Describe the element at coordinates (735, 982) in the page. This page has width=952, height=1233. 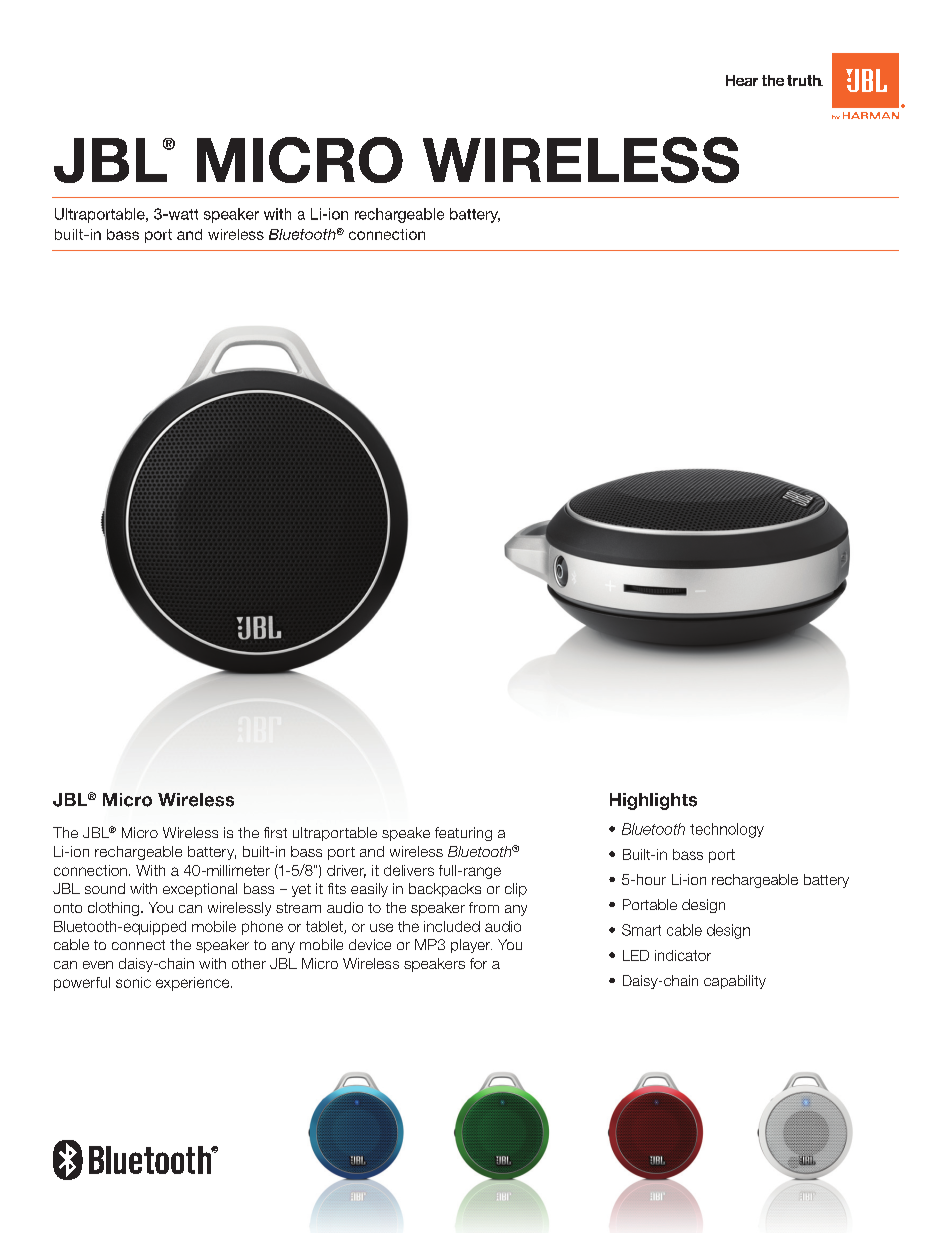
I see `capability` at that location.
